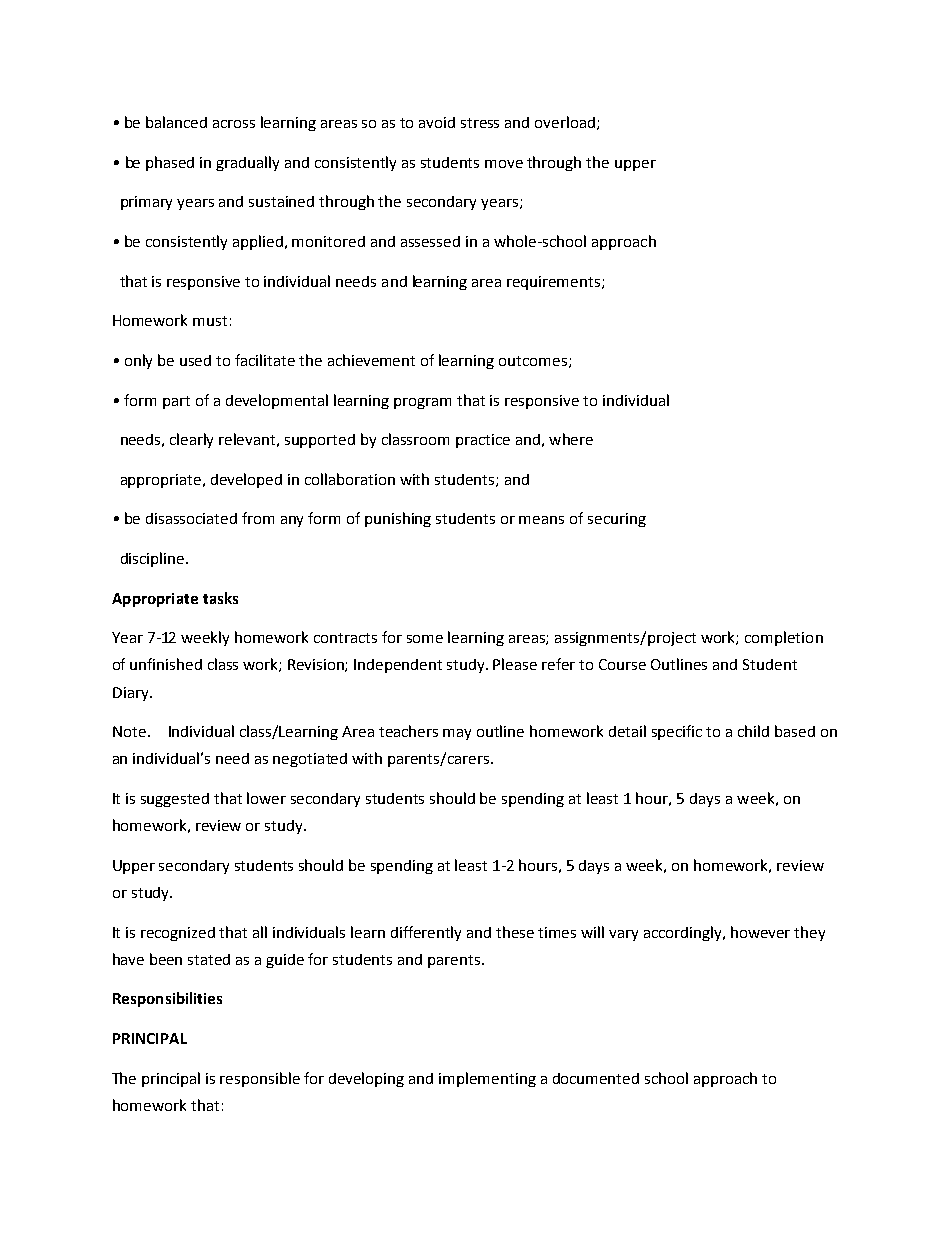 This screenshot has height=1233, width=952. I want to click on responsible, so click(260, 1079).
